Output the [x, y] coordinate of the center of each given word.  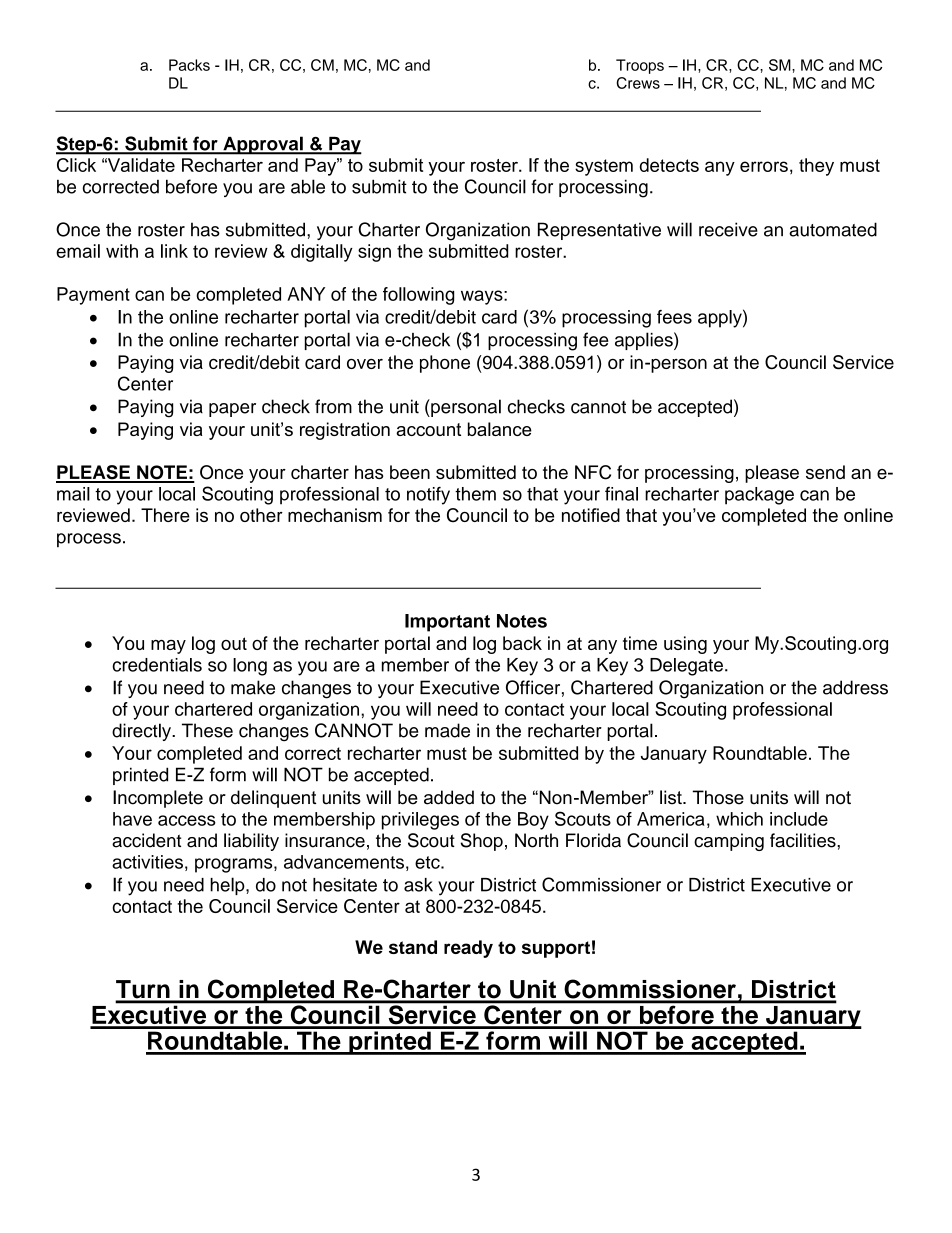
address [855, 687]
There [165, 515]
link [174, 251]
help [228, 886]
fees [674, 317]
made [447, 730]
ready [468, 949]
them [475, 494]
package [759, 496]
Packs [189, 65]
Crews [638, 83]
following [418, 296]
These [207, 730]
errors [764, 166]
